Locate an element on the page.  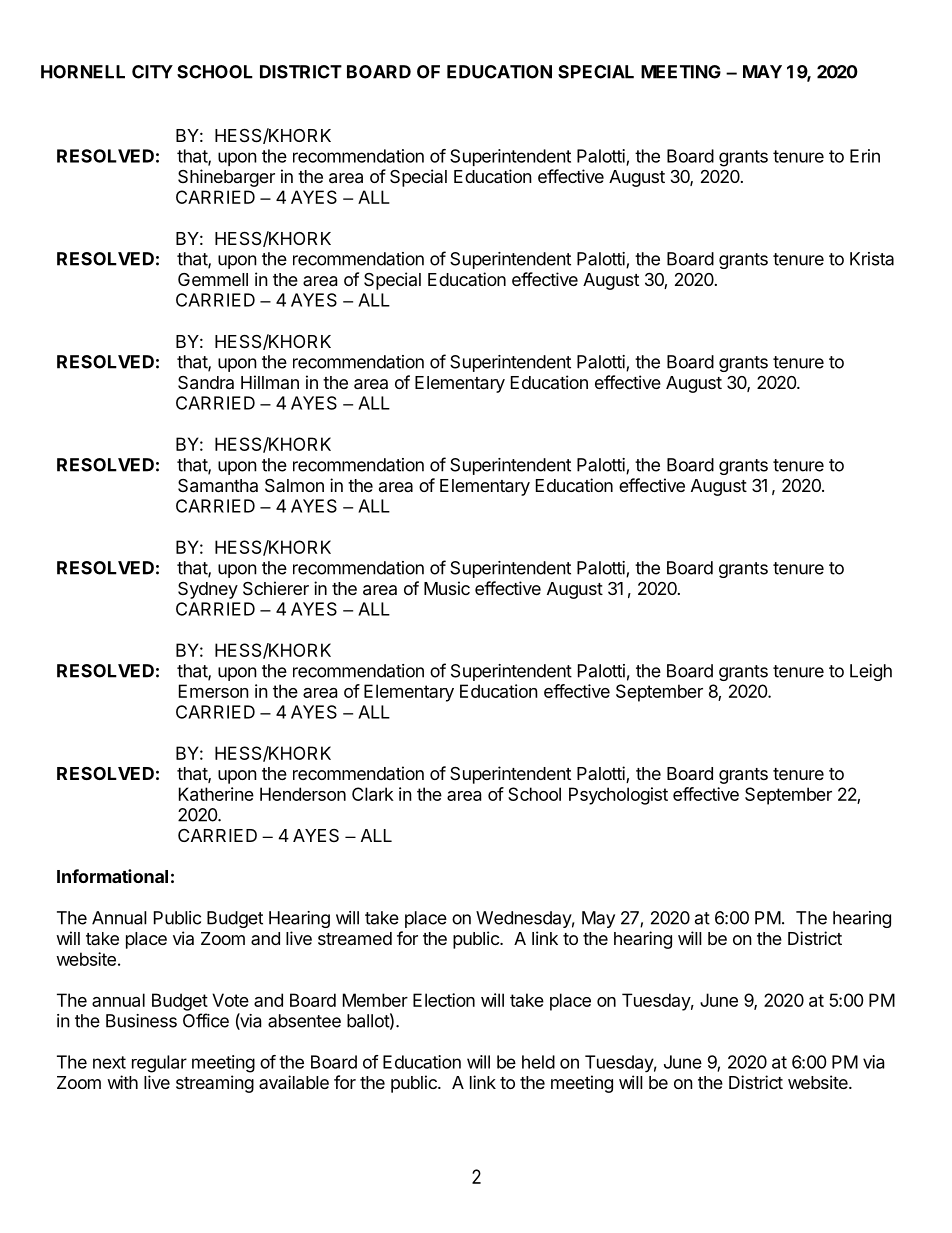
CITY is located at coordinates (152, 72).
